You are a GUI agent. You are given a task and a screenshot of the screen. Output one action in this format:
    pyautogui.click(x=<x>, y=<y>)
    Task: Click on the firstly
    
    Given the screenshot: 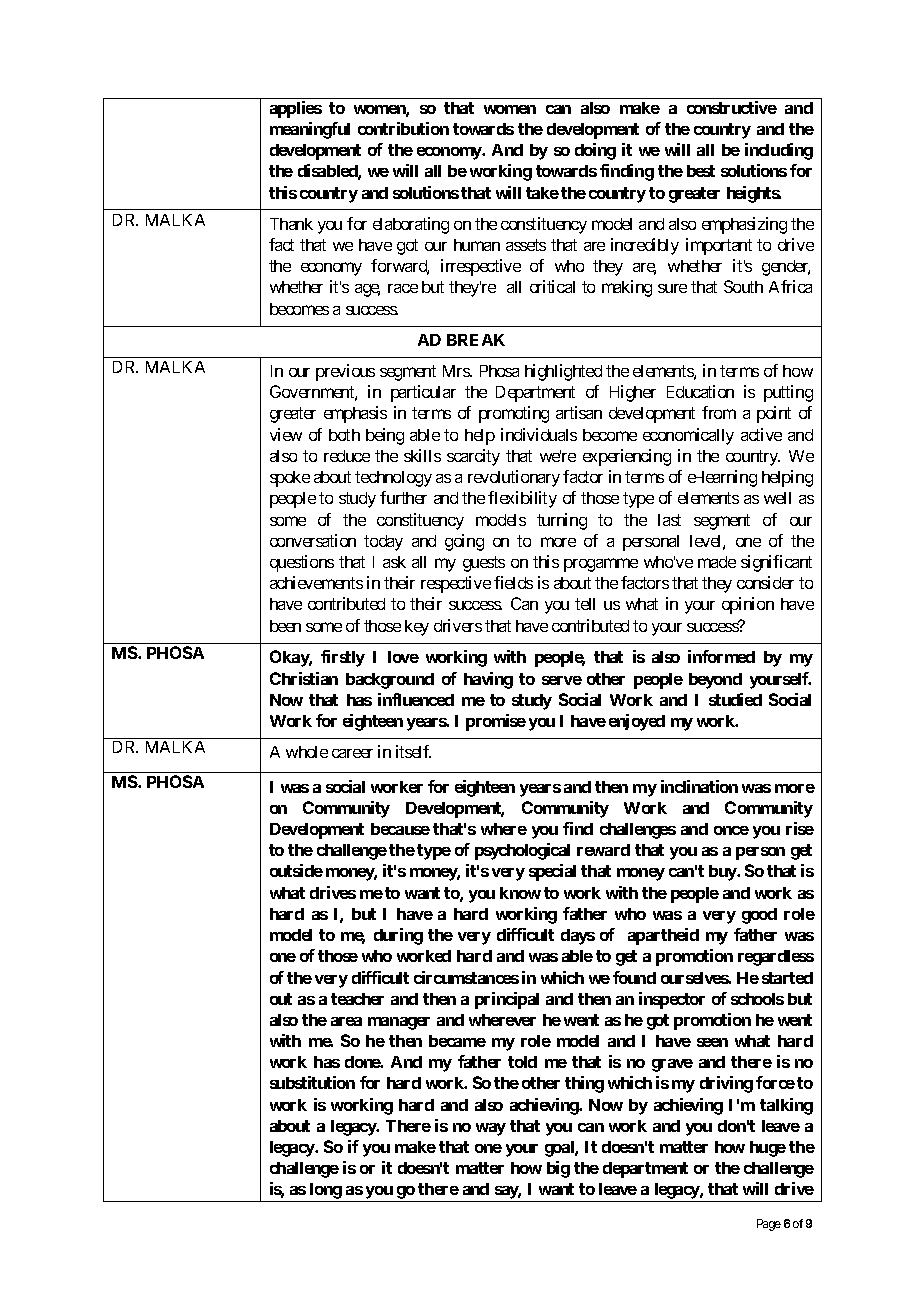 What is the action you would take?
    pyautogui.click(x=343, y=658)
